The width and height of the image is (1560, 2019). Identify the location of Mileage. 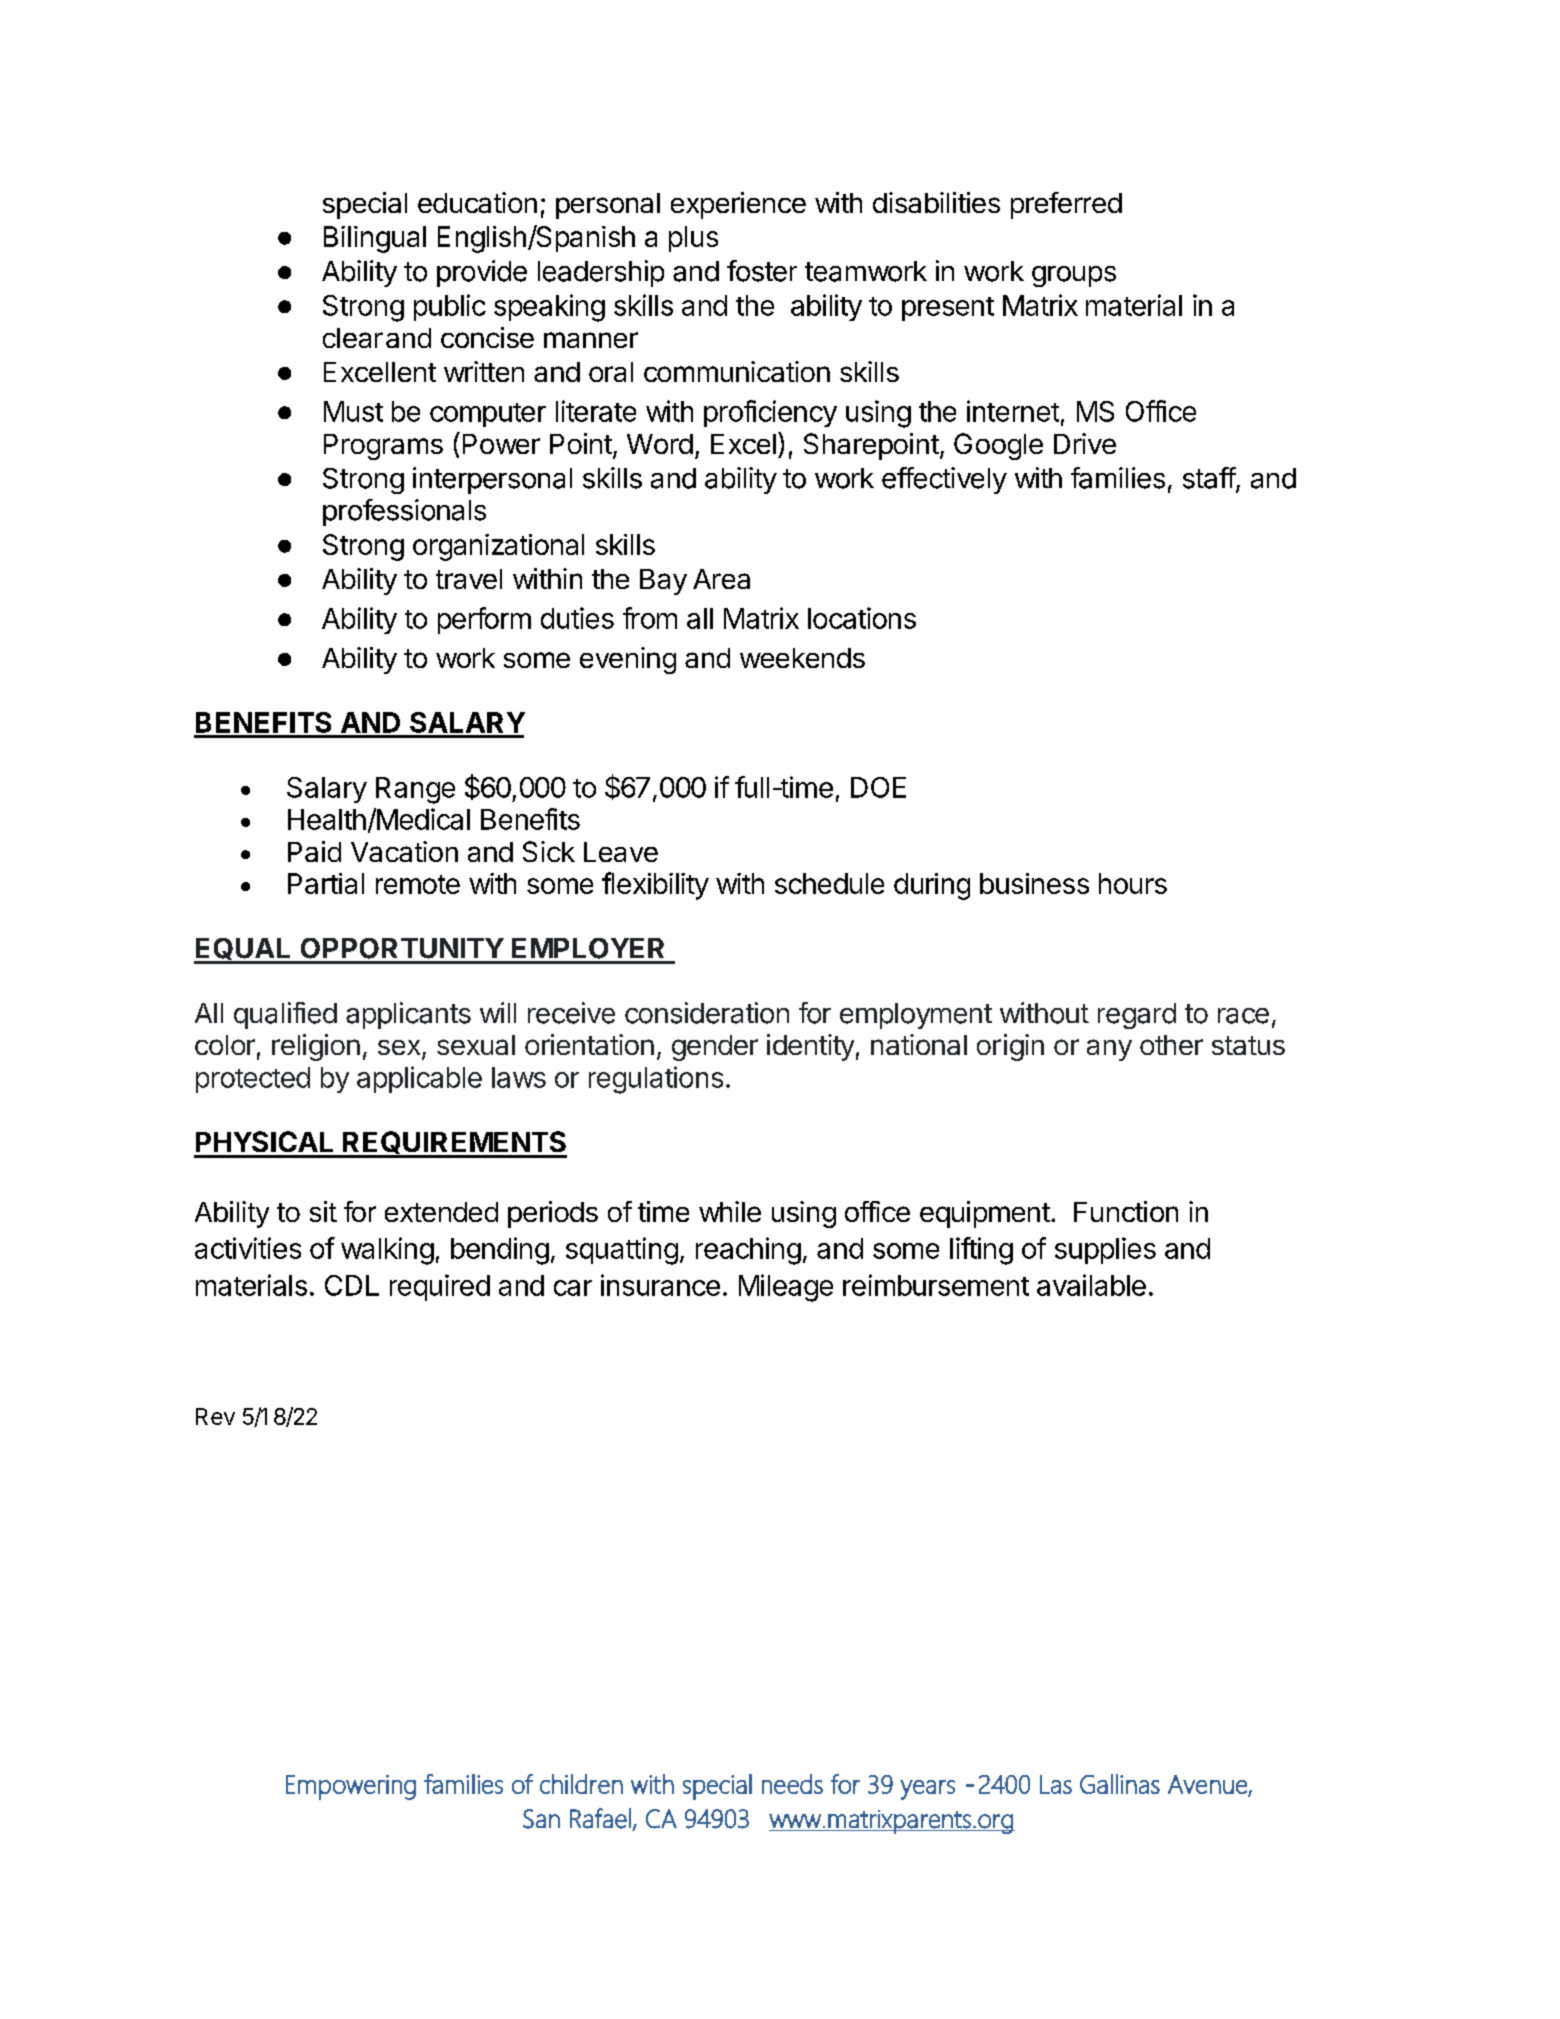
(786, 1288).
